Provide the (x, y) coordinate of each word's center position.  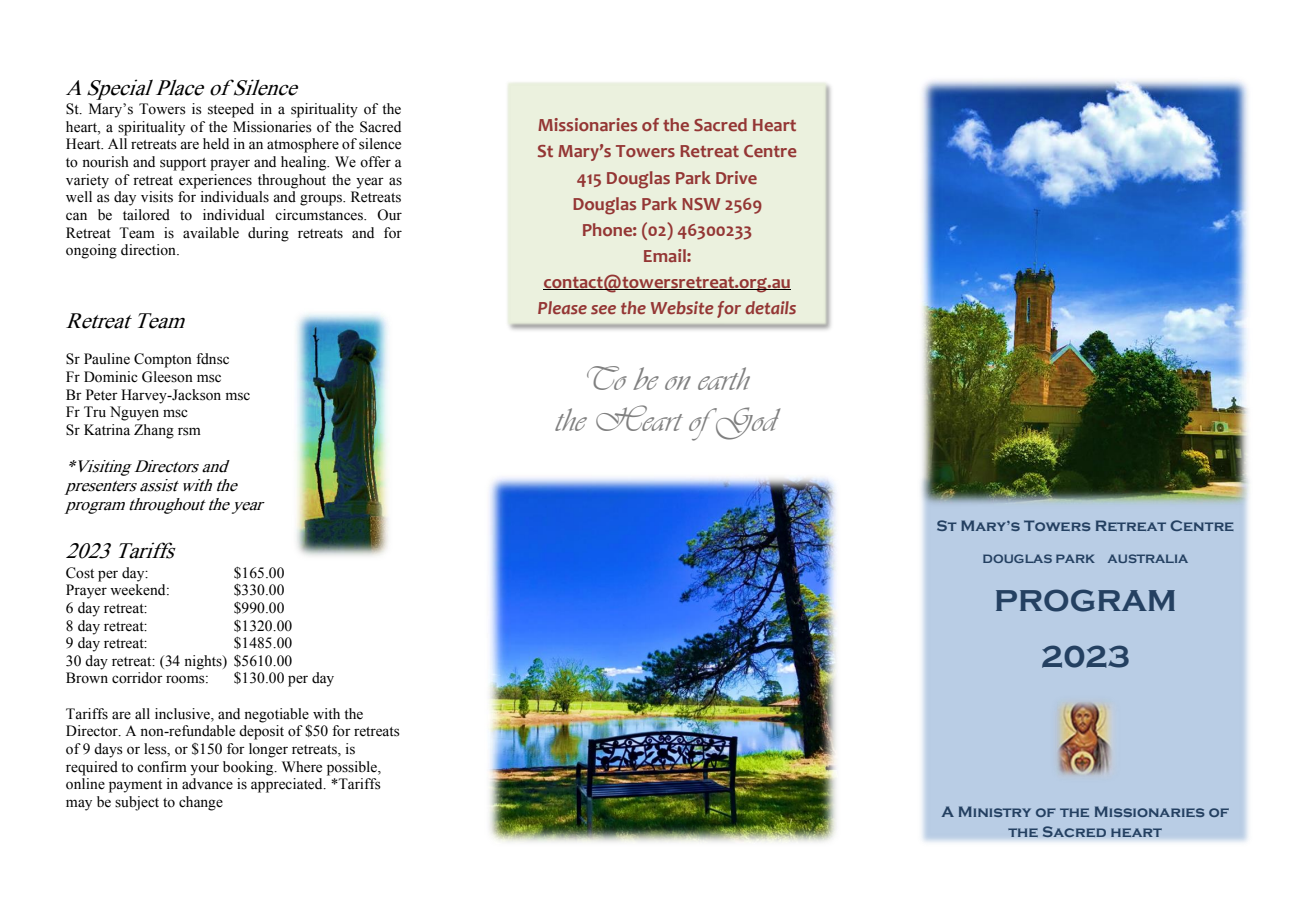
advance (207, 784)
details (770, 307)
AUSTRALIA (1148, 558)
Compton (163, 360)
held (216, 144)
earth (724, 378)
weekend (139, 590)
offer (375, 162)
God (747, 423)
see (603, 309)
